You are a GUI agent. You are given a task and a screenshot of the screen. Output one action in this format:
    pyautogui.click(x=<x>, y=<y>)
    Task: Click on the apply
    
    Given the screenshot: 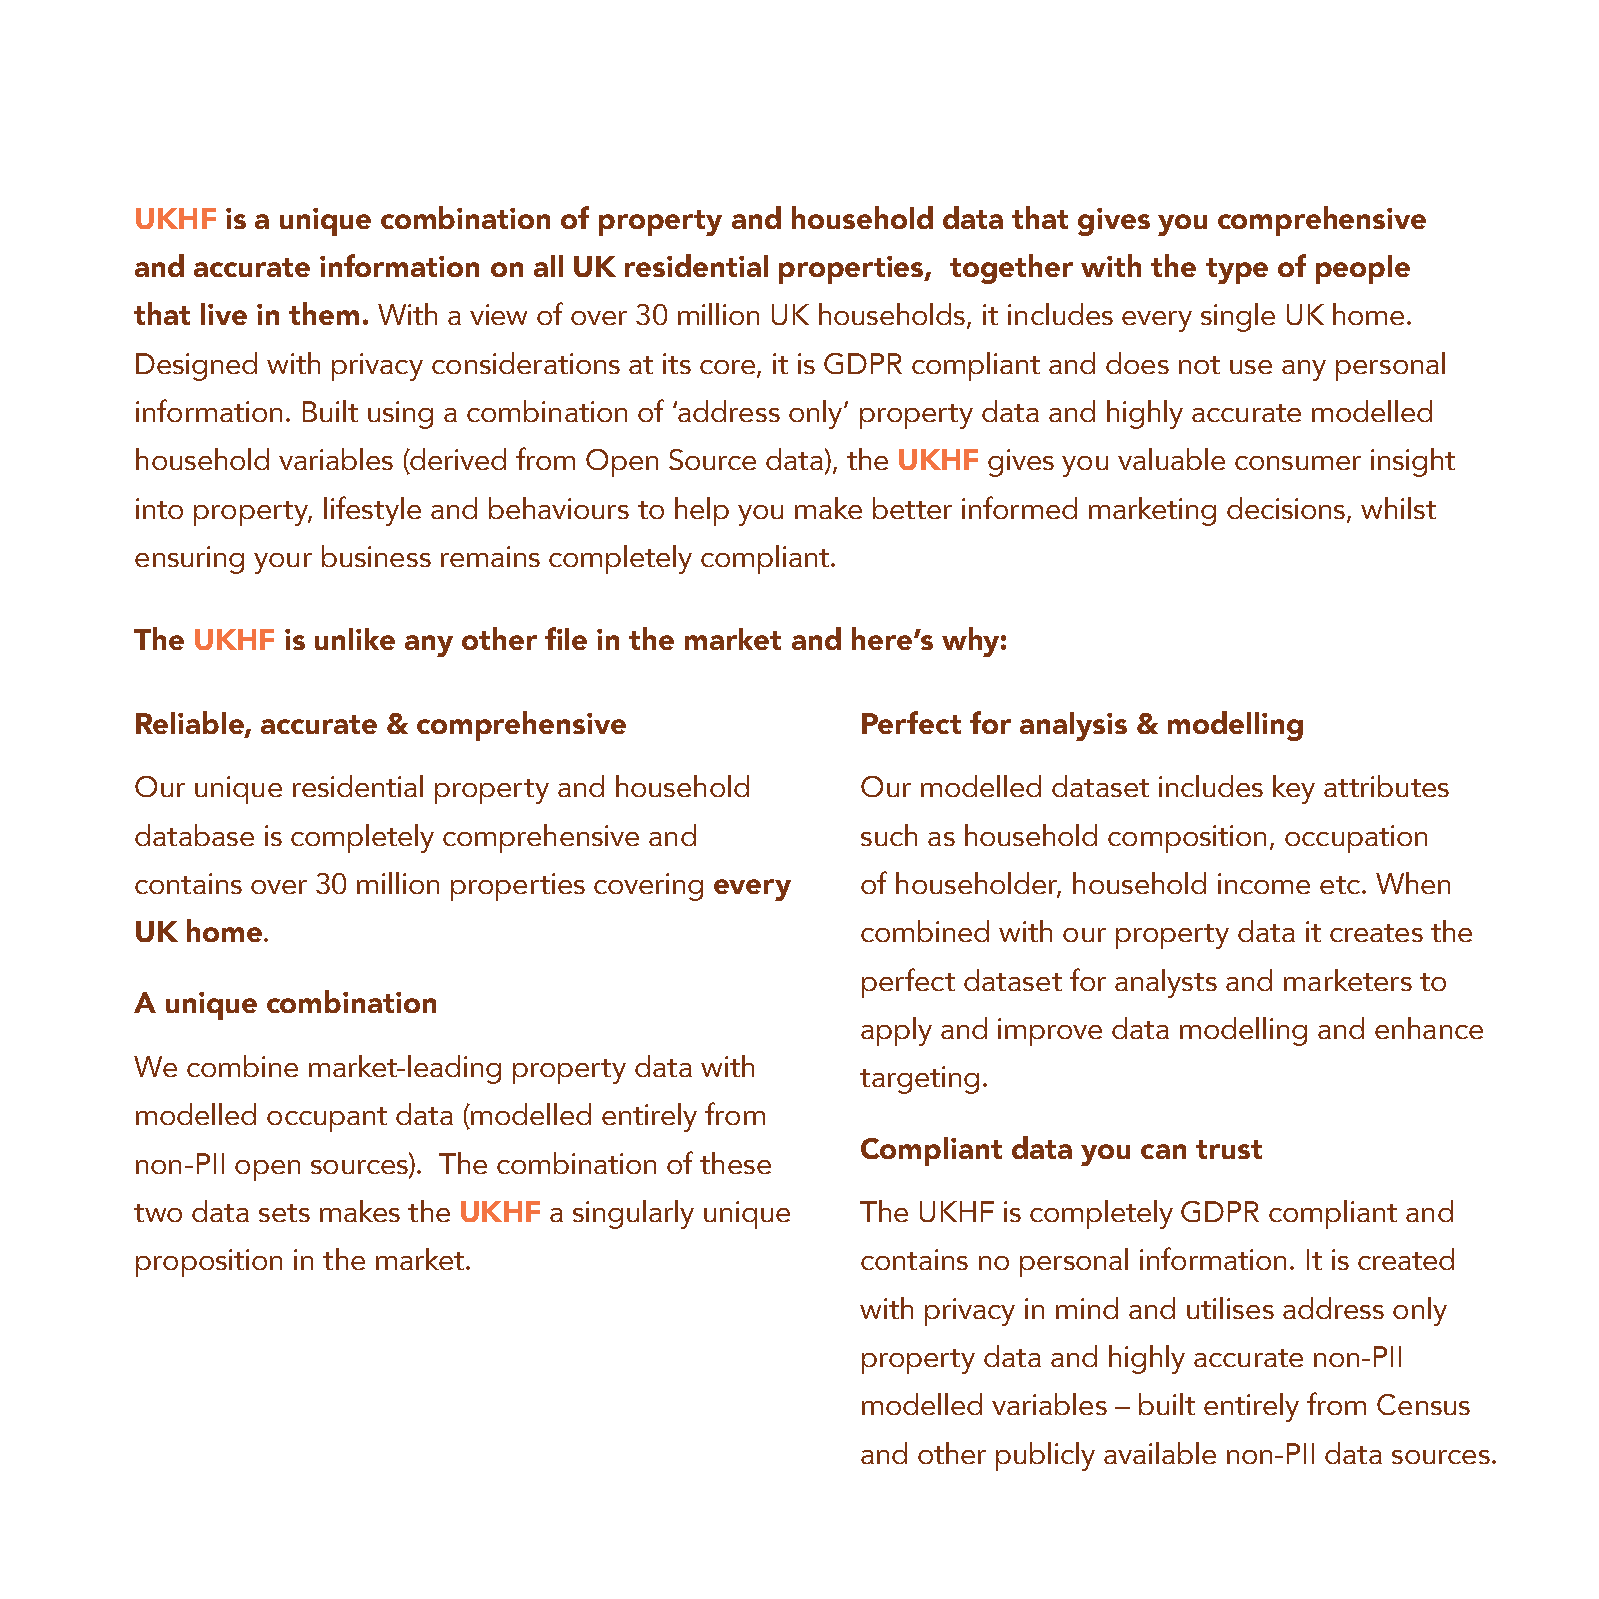 What is the action you would take?
    pyautogui.click(x=896, y=1031)
